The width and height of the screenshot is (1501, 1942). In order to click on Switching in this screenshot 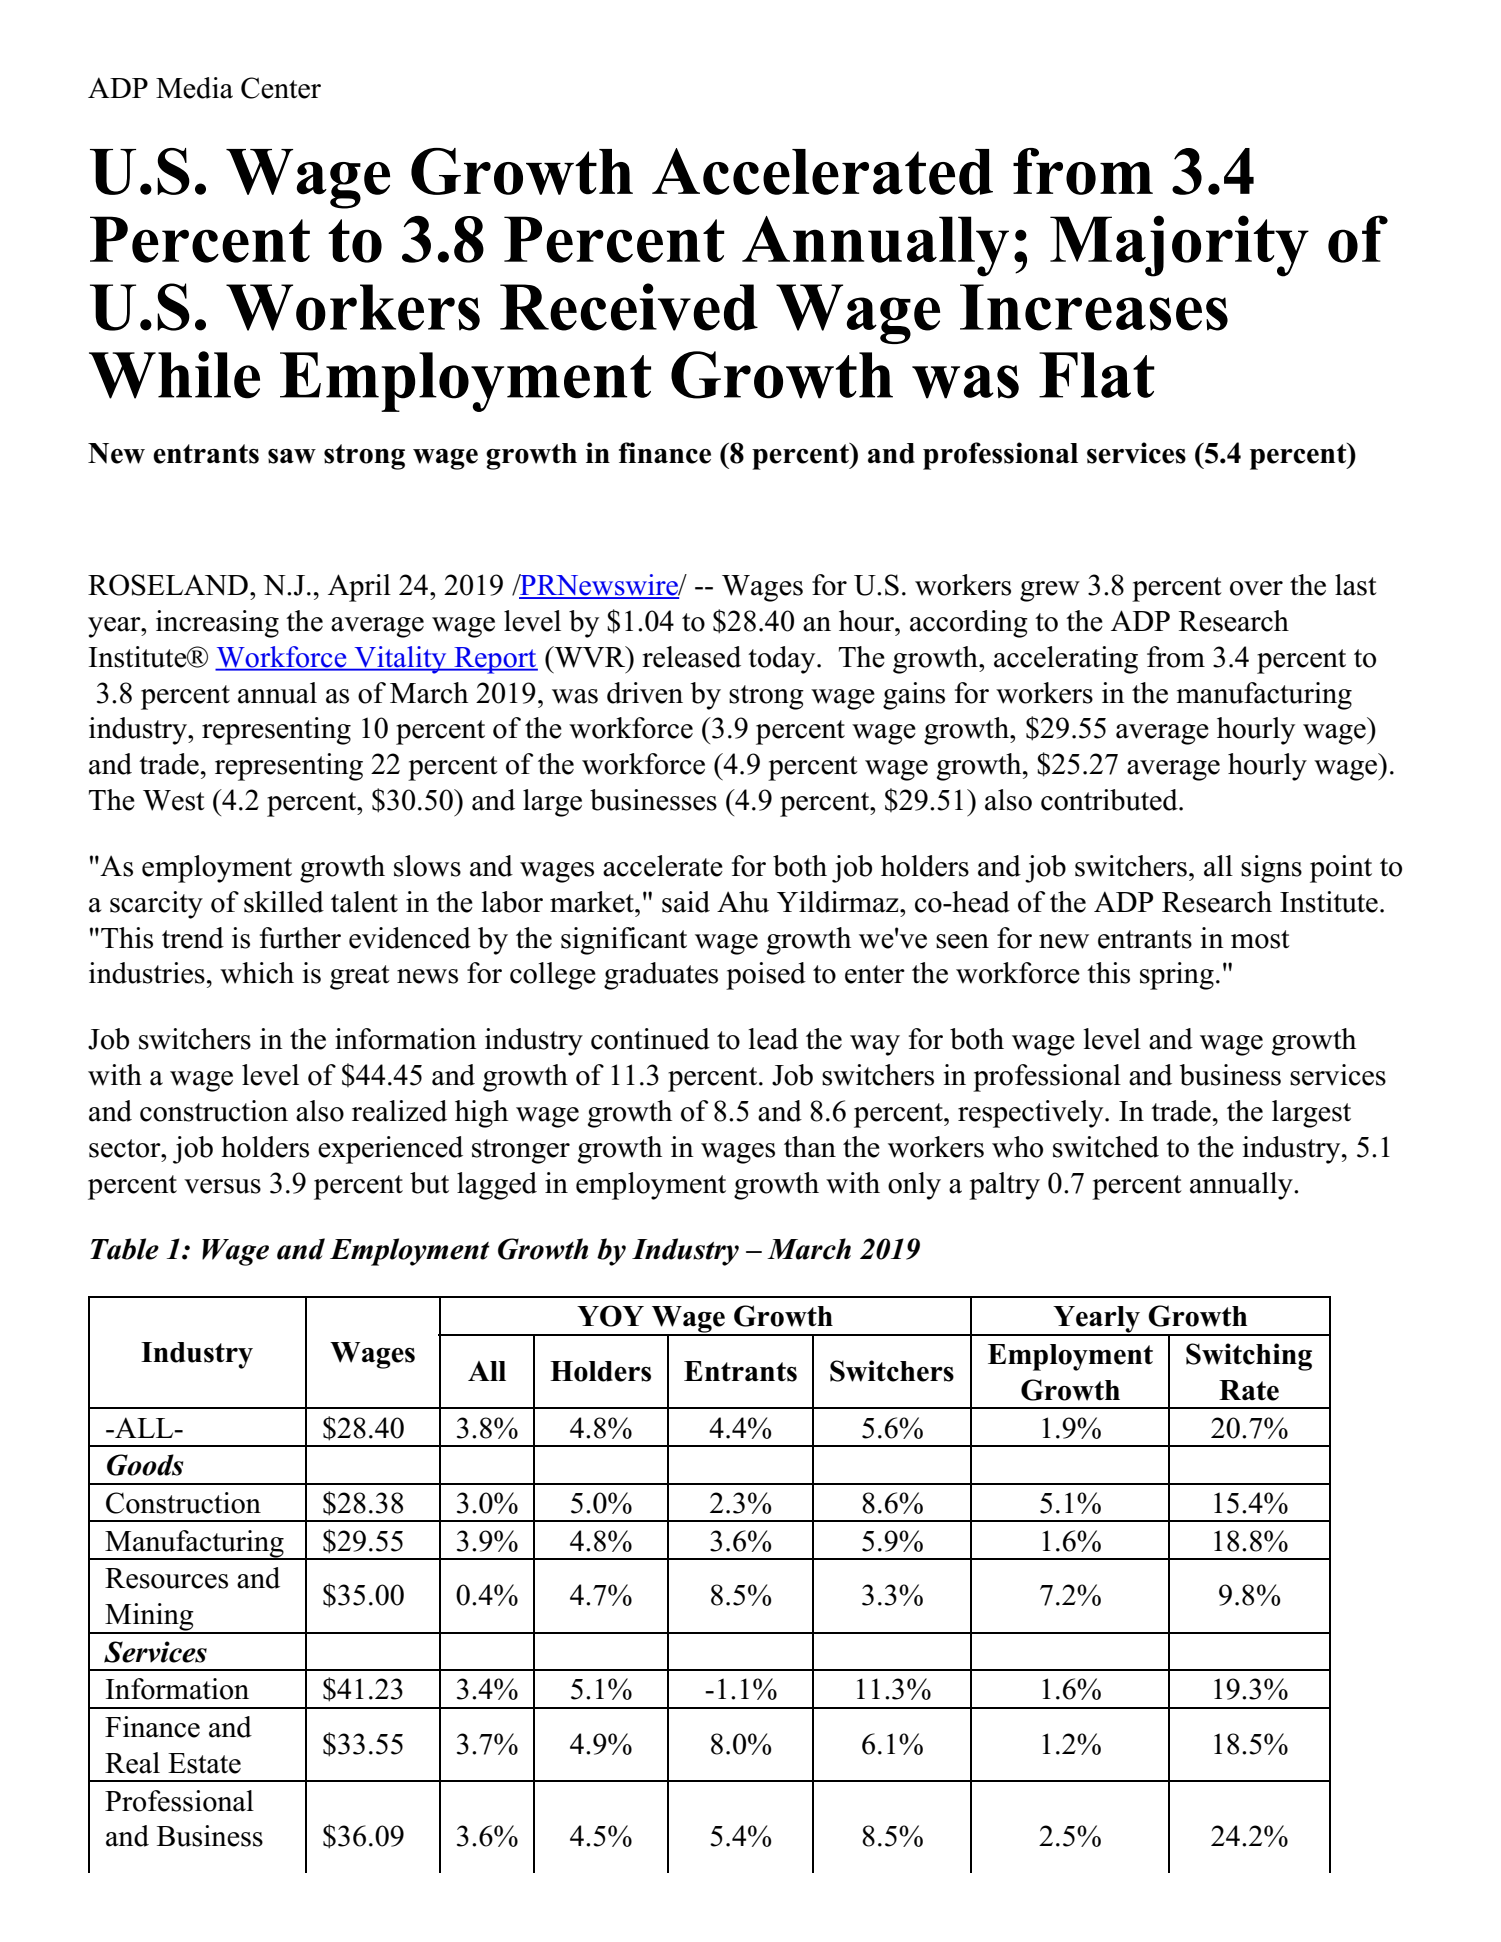, I will do `click(1249, 1357)`.
